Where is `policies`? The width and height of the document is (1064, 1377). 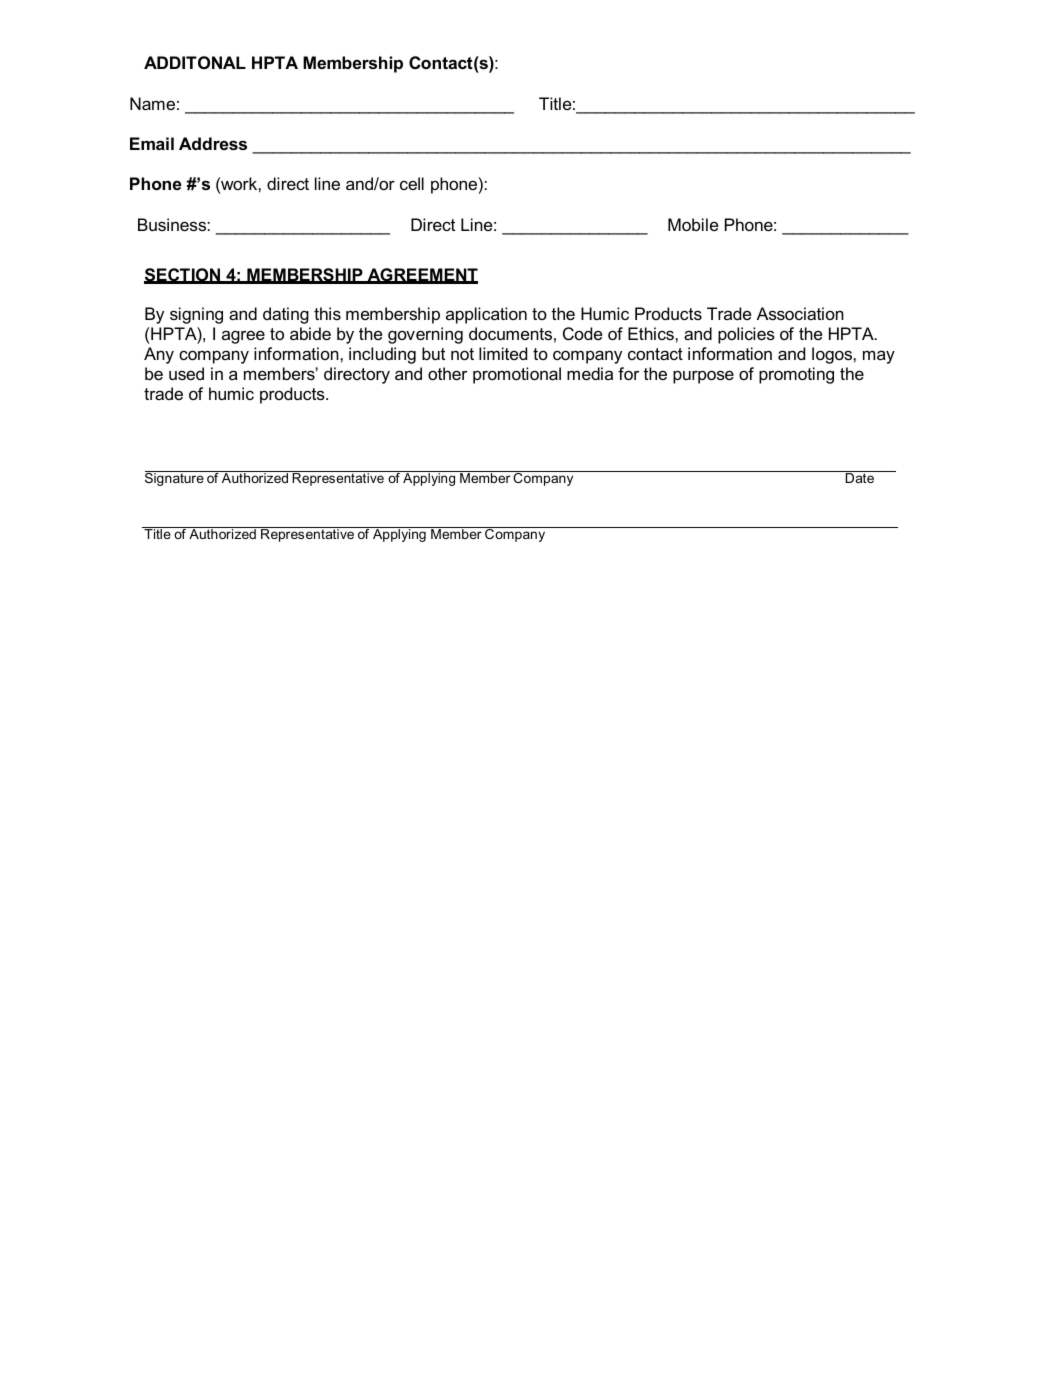
policies is located at coordinates (746, 335).
